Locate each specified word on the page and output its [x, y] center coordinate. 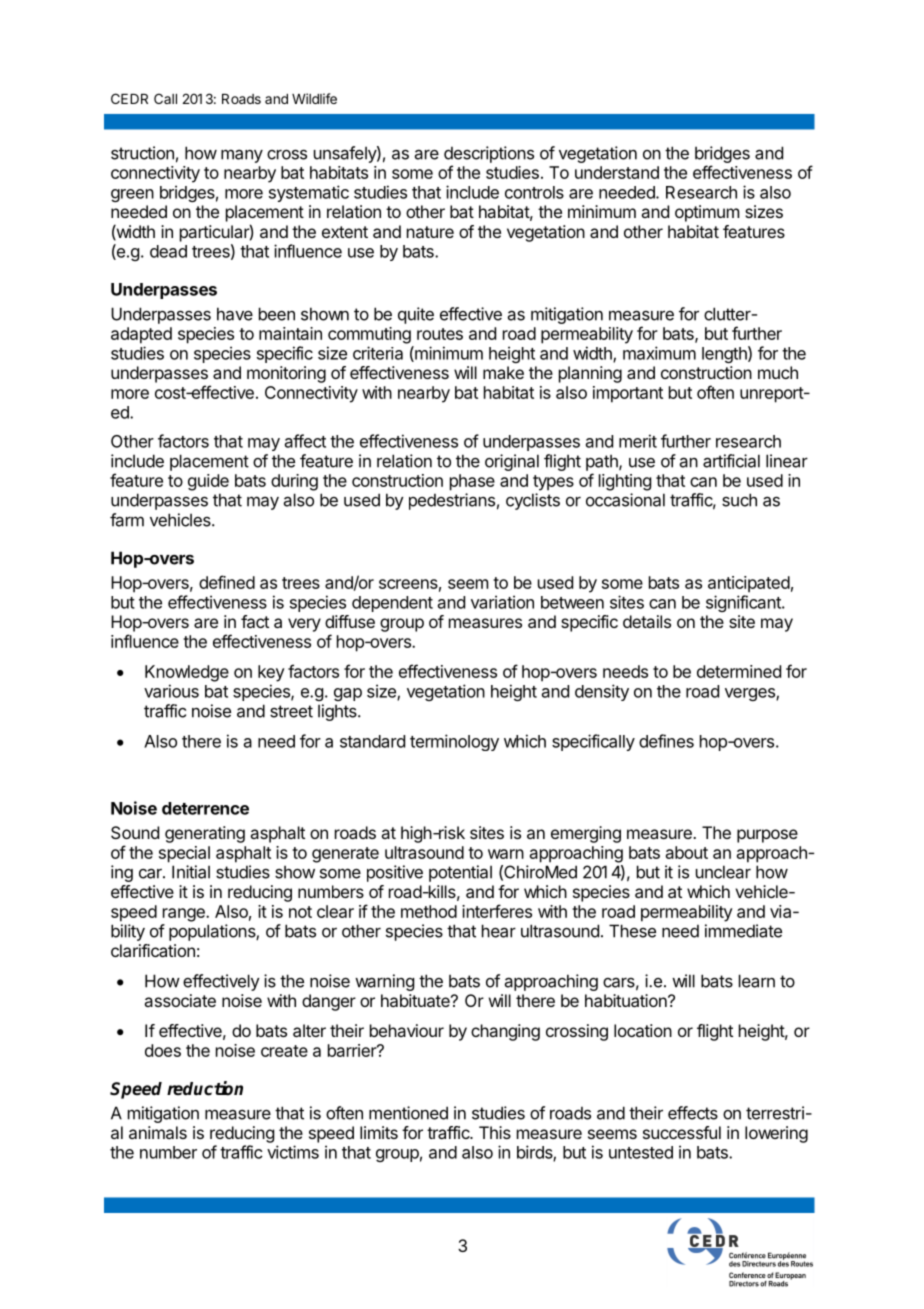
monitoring [286, 374]
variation [502, 602]
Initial [191, 872]
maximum [659, 353]
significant [744, 603]
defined [227, 582]
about [687, 852]
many [242, 156]
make [503, 372]
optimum [707, 213]
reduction [205, 1088]
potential [460, 873]
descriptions [489, 154]
